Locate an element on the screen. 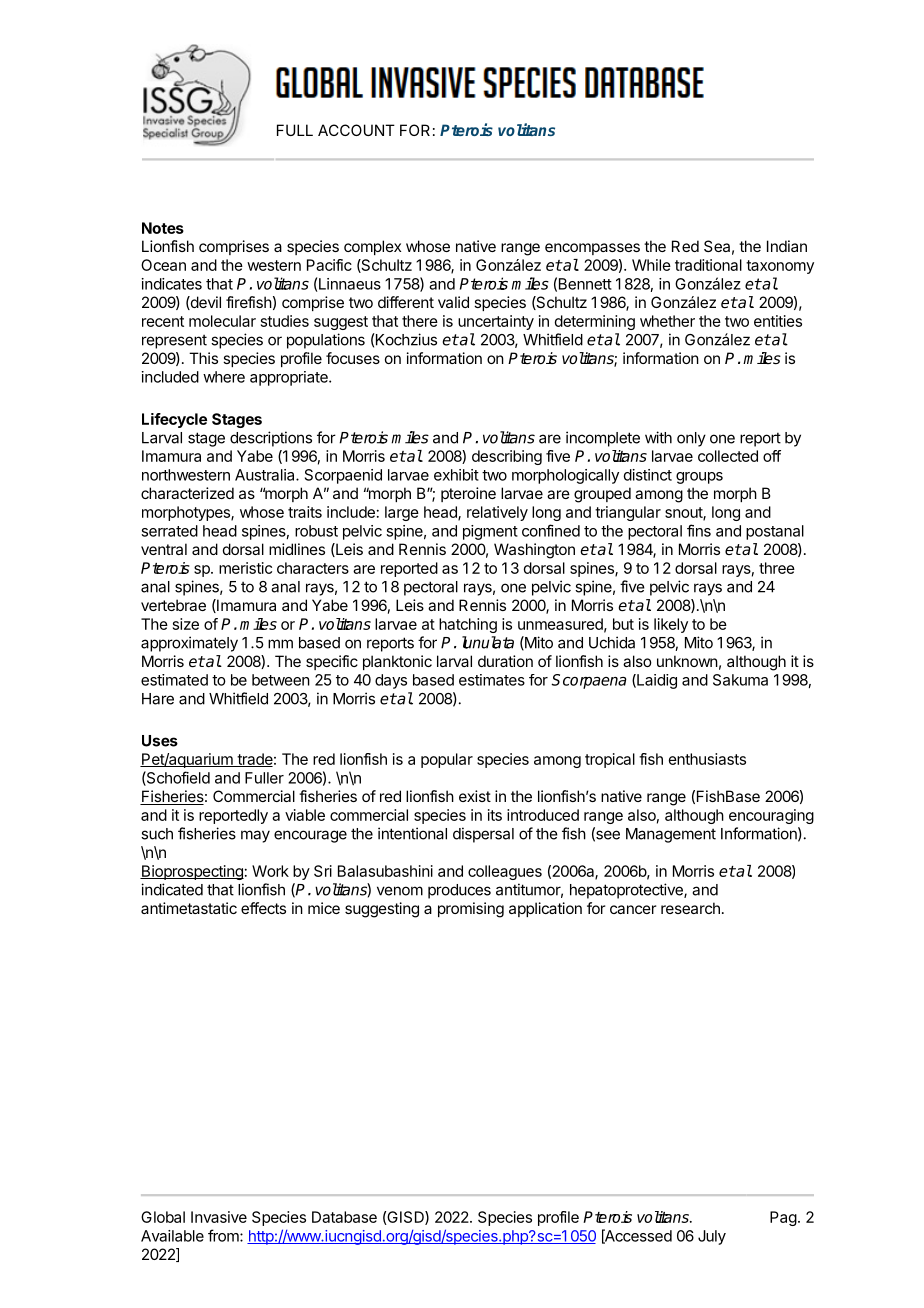  ACCOUNT is located at coordinates (356, 130).
